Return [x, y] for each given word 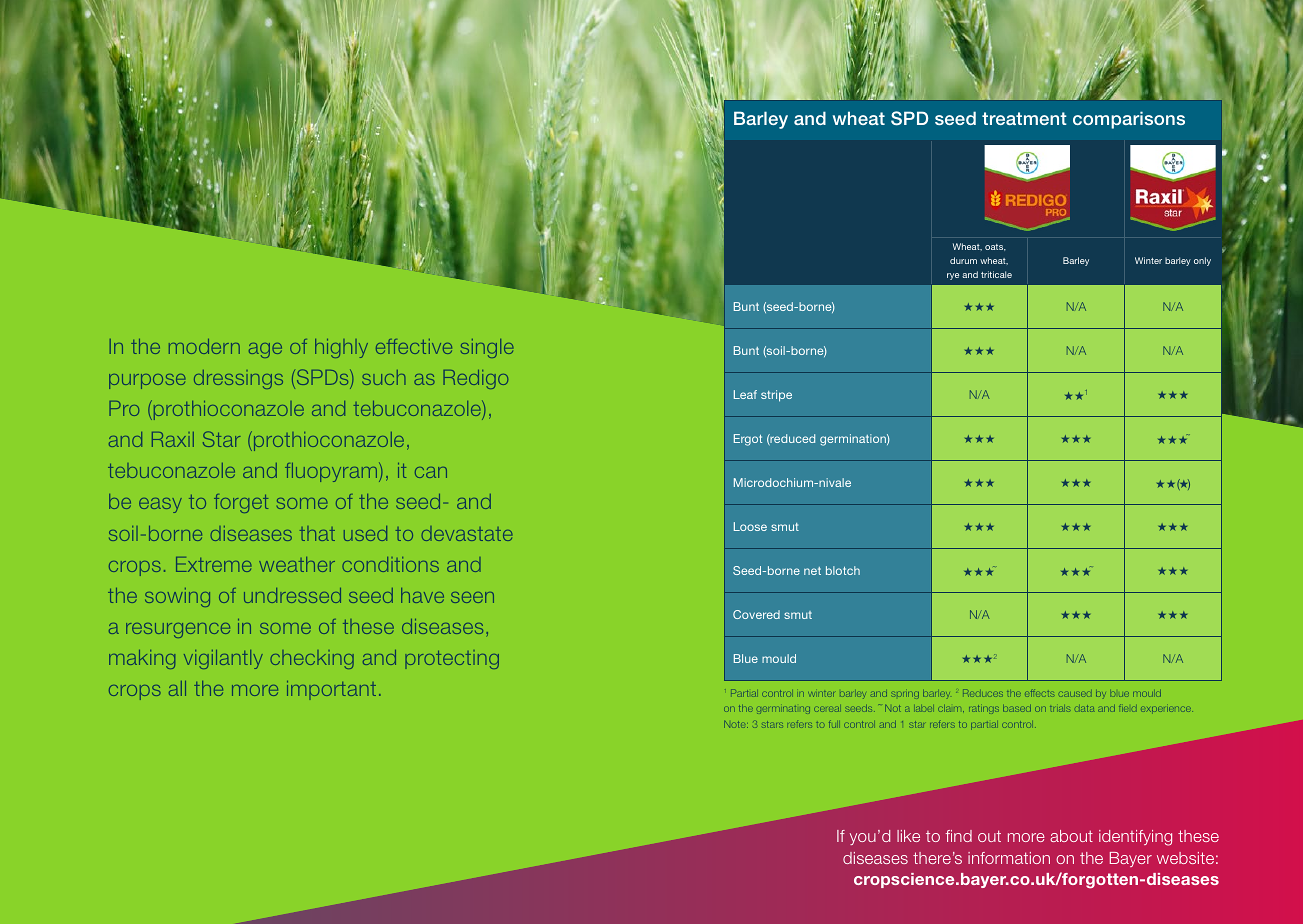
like [908, 836]
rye [953, 276]
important [331, 690]
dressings [238, 379]
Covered [756, 614]
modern [204, 346]
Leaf [745, 394]
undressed [292, 595]
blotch [843, 570]
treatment [1024, 118]
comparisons [1129, 120]
